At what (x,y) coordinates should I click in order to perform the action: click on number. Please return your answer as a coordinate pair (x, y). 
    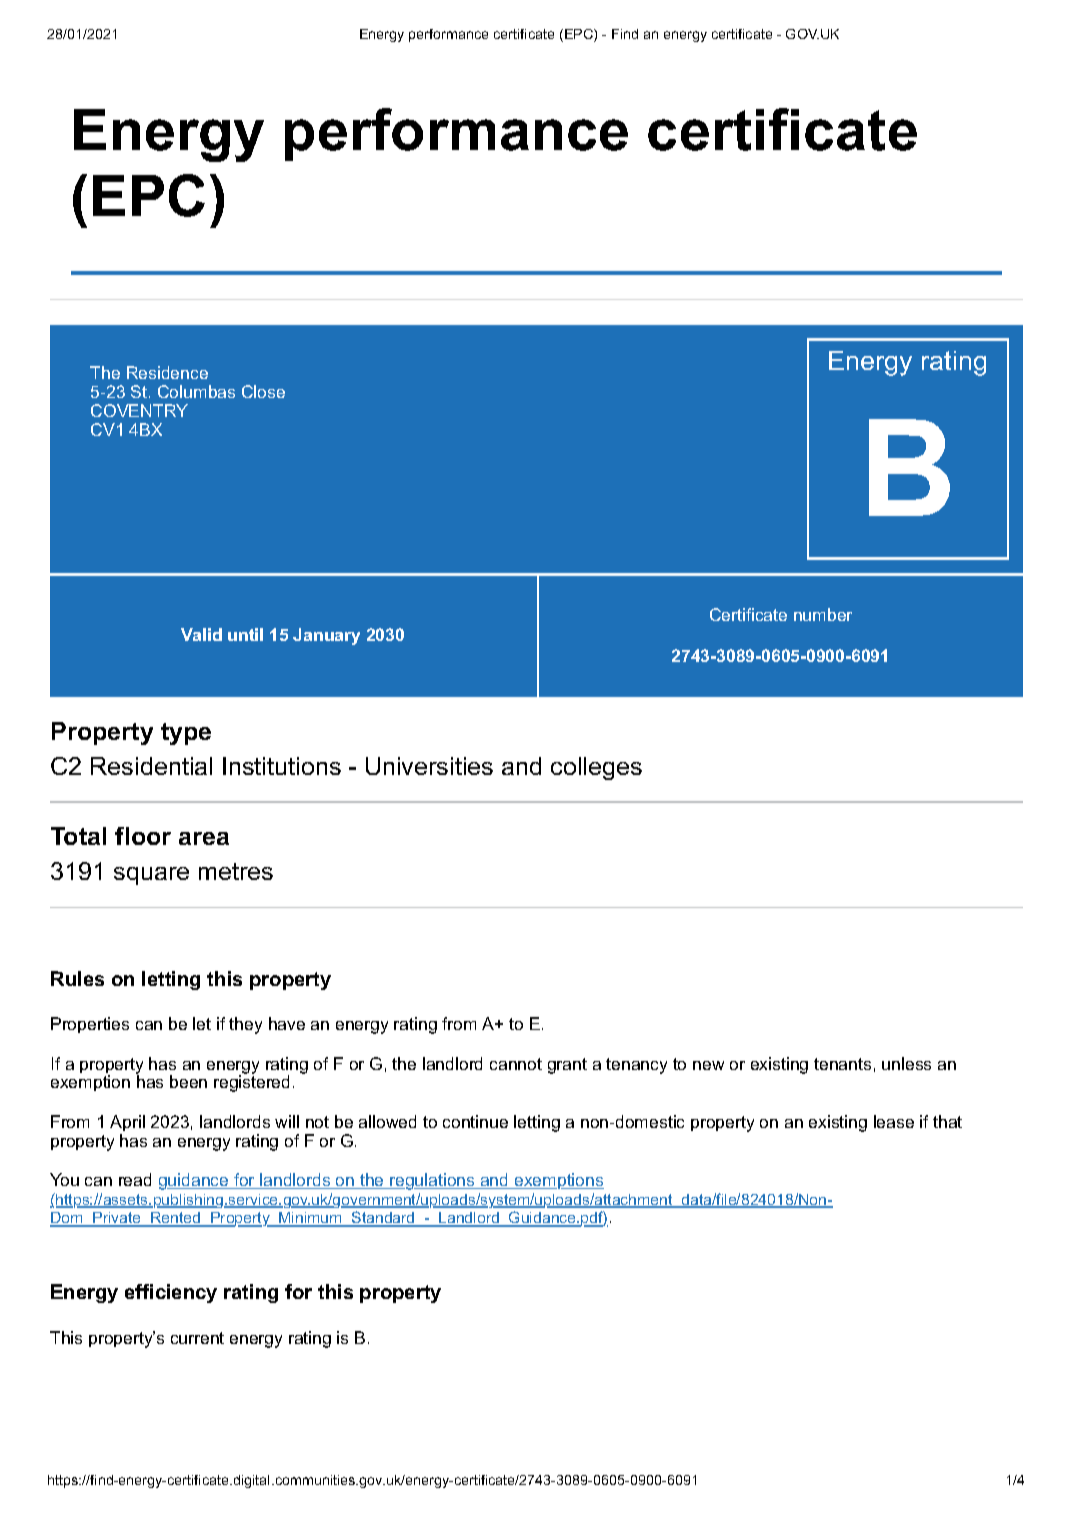
    Looking at the image, I should click on (823, 614).
